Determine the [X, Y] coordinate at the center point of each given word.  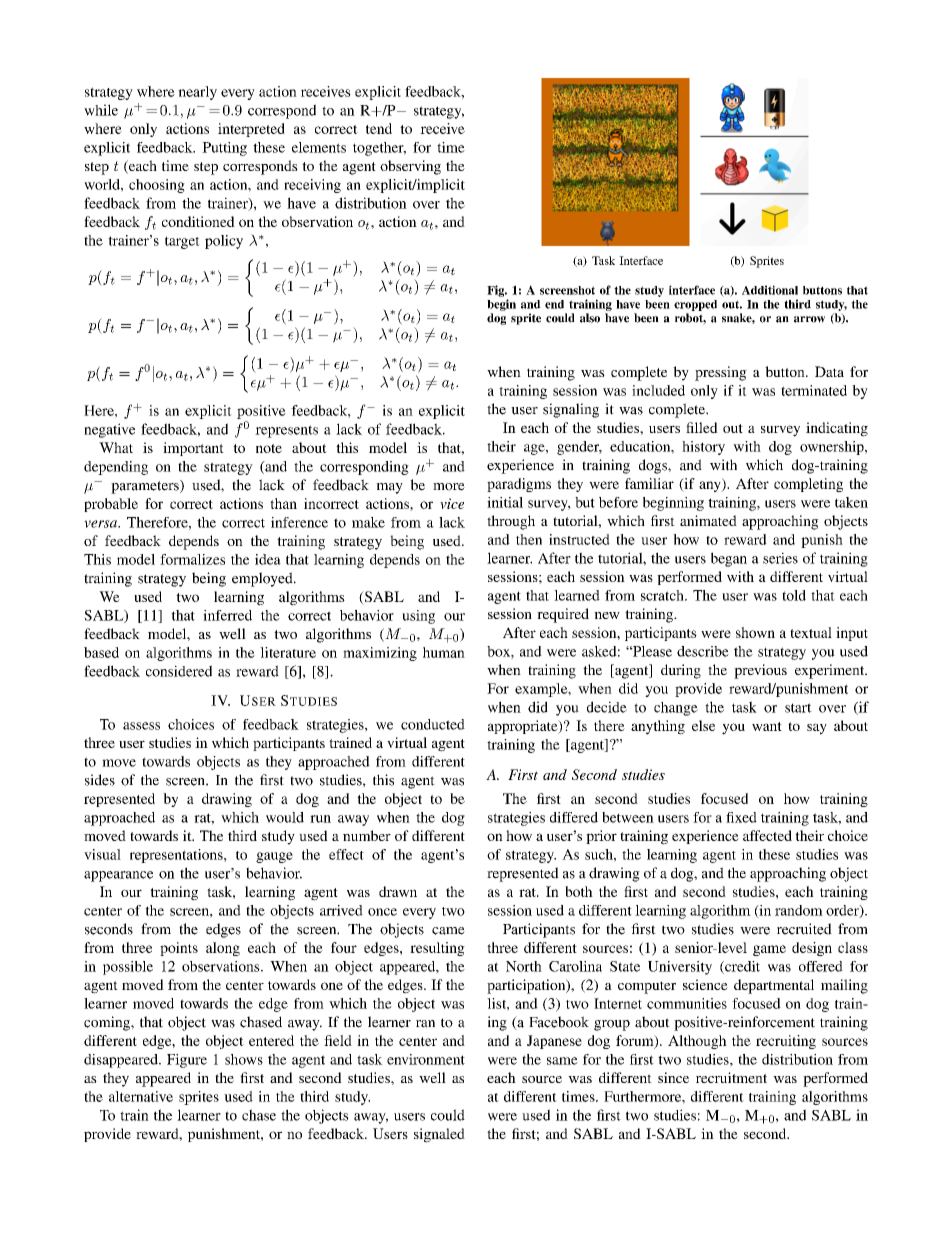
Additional [770, 290]
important [193, 449]
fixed [741, 817]
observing [410, 167]
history [703, 448]
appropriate [524, 727]
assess [141, 726]
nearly [197, 93]
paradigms [519, 485]
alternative [141, 1096]
